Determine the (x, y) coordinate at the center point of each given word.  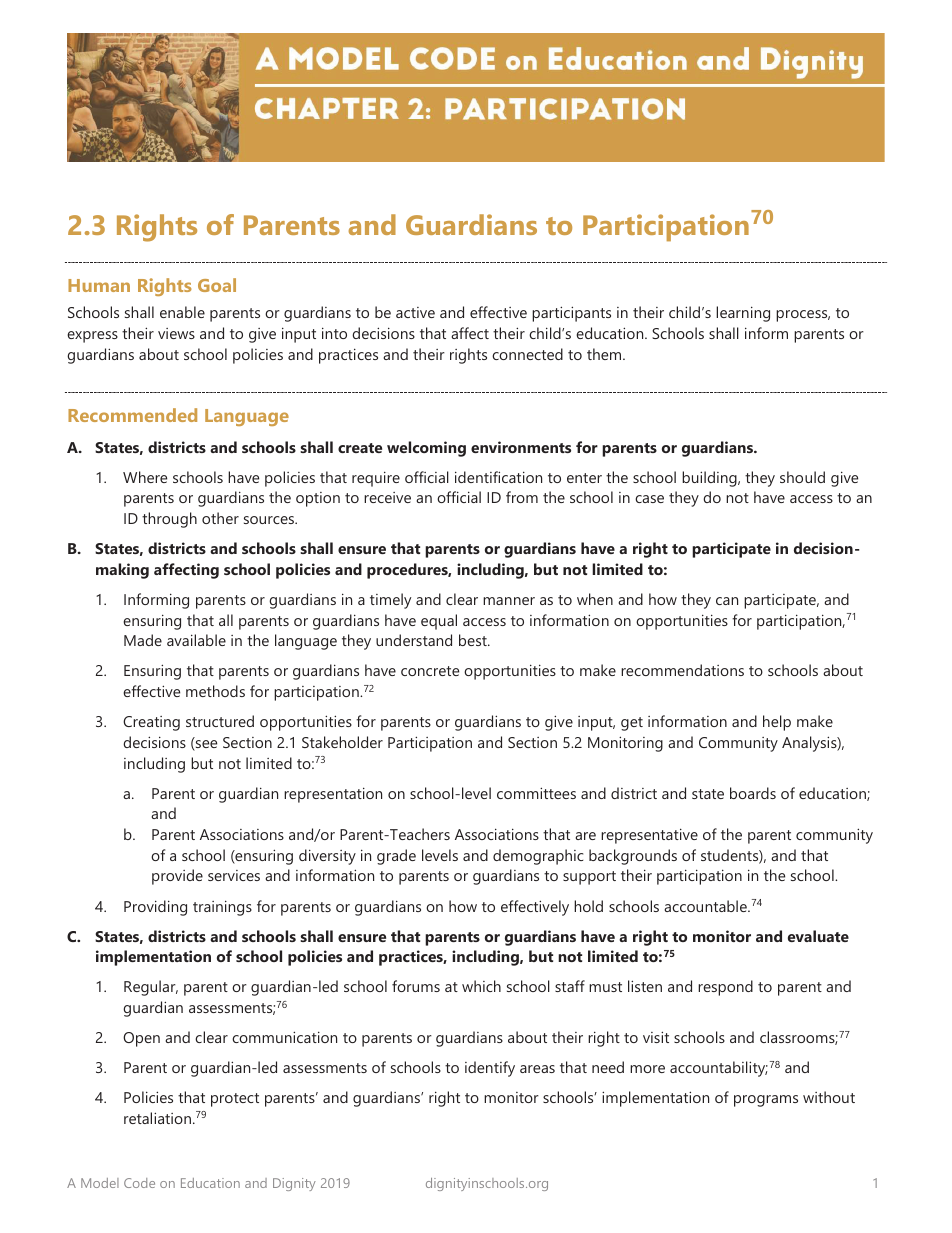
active (415, 312)
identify (490, 1069)
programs (766, 1101)
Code (139, 1183)
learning (743, 314)
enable (182, 312)
